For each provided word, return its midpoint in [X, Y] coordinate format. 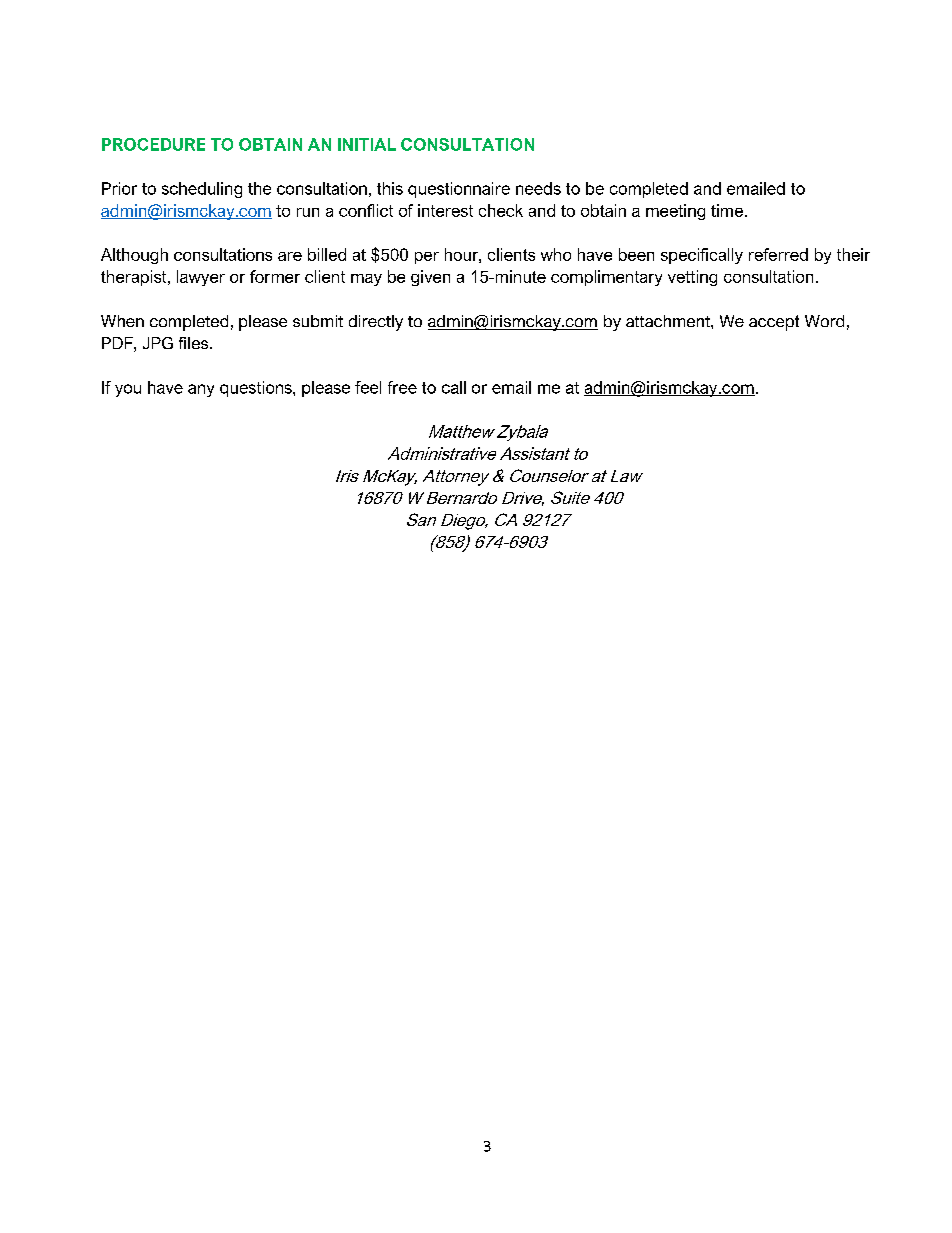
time [728, 210]
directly [376, 323]
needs [538, 188]
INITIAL [367, 144]
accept [774, 323]
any [201, 390]
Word [824, 321]
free [402, 387]
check [501, 210]
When [122, 321]
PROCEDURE [153, 144]
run [308, 212]
